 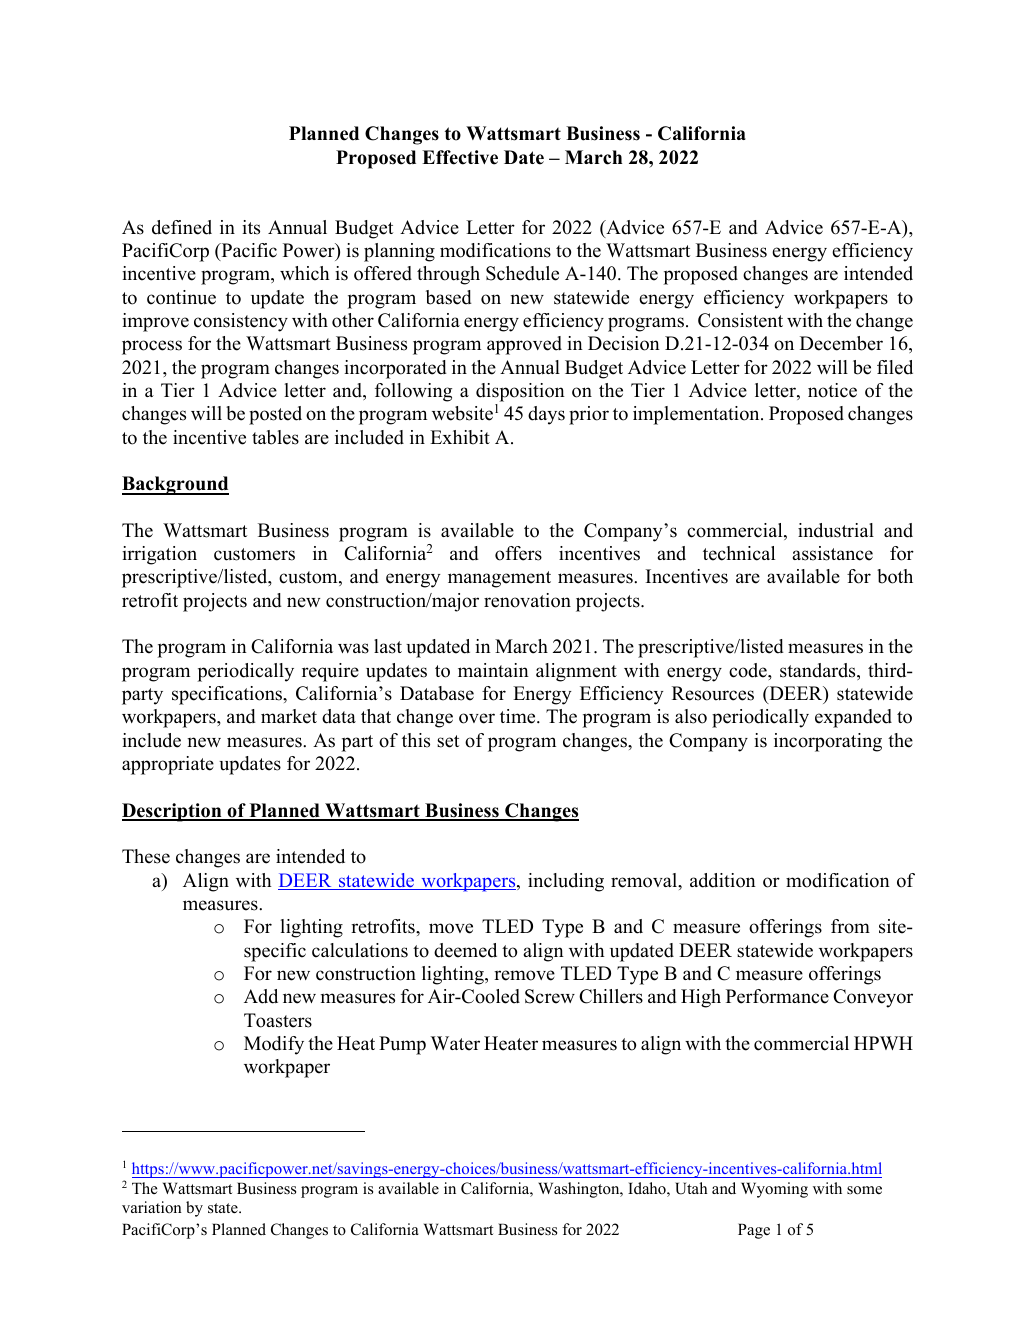 I want to click on variation, so click(x=152, y=1207).
